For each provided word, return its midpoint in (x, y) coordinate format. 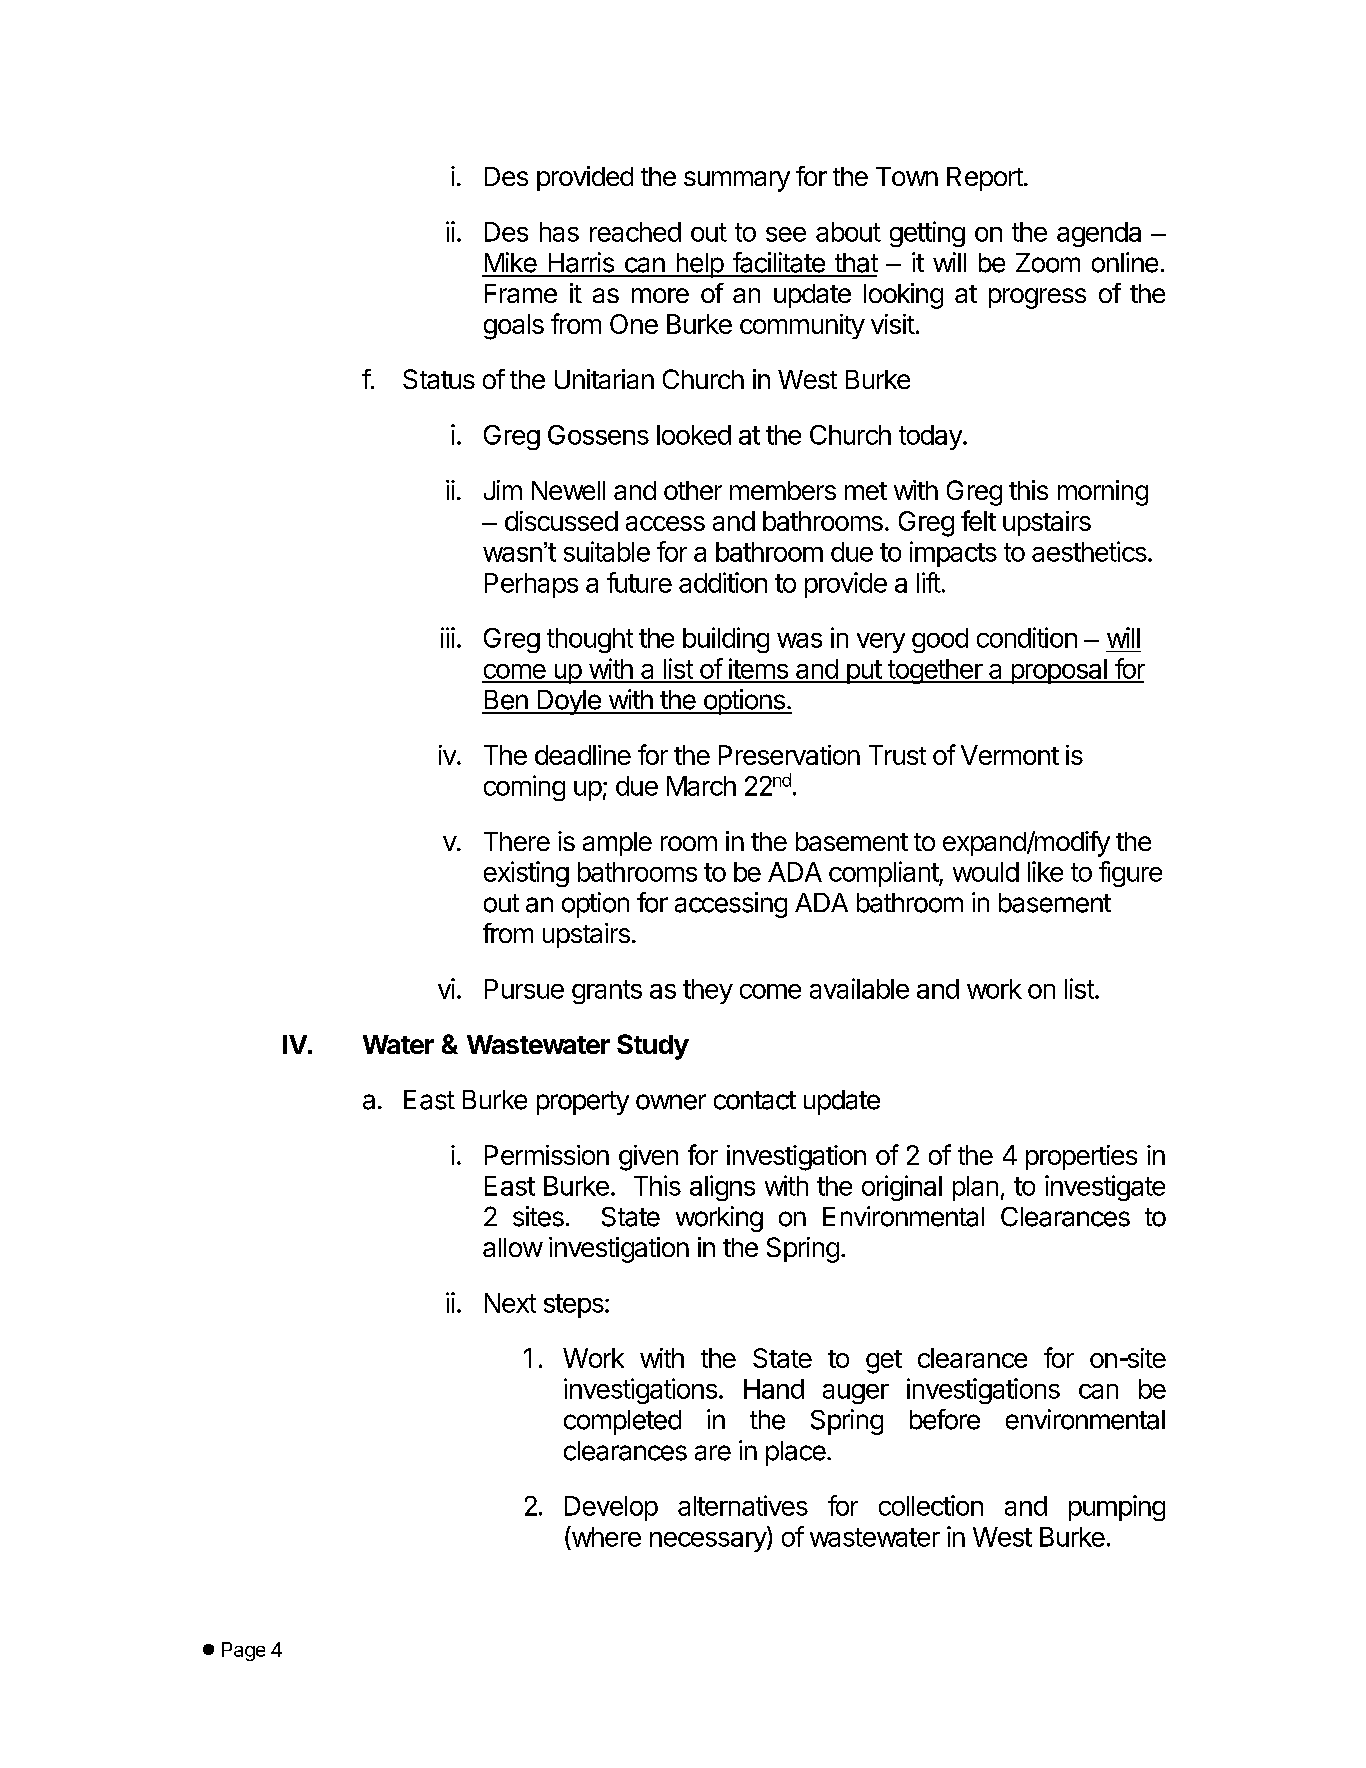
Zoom (1048, 263)
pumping (1117, 1508)
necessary (709, 1542)
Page (243, 1651)
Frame (521, 293)
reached (635, 232)
